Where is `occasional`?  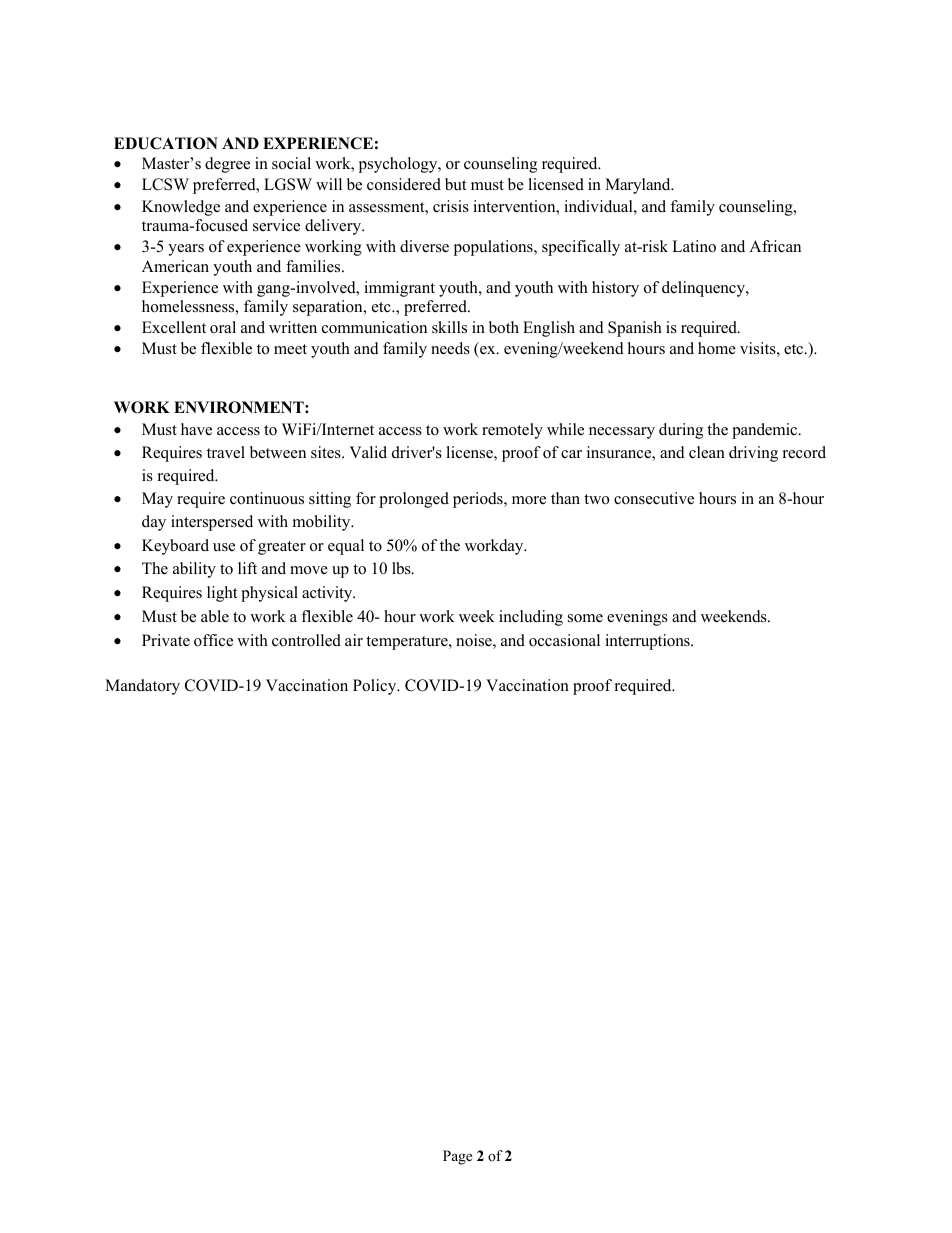 occasional is located at coordinates (564, 640).
